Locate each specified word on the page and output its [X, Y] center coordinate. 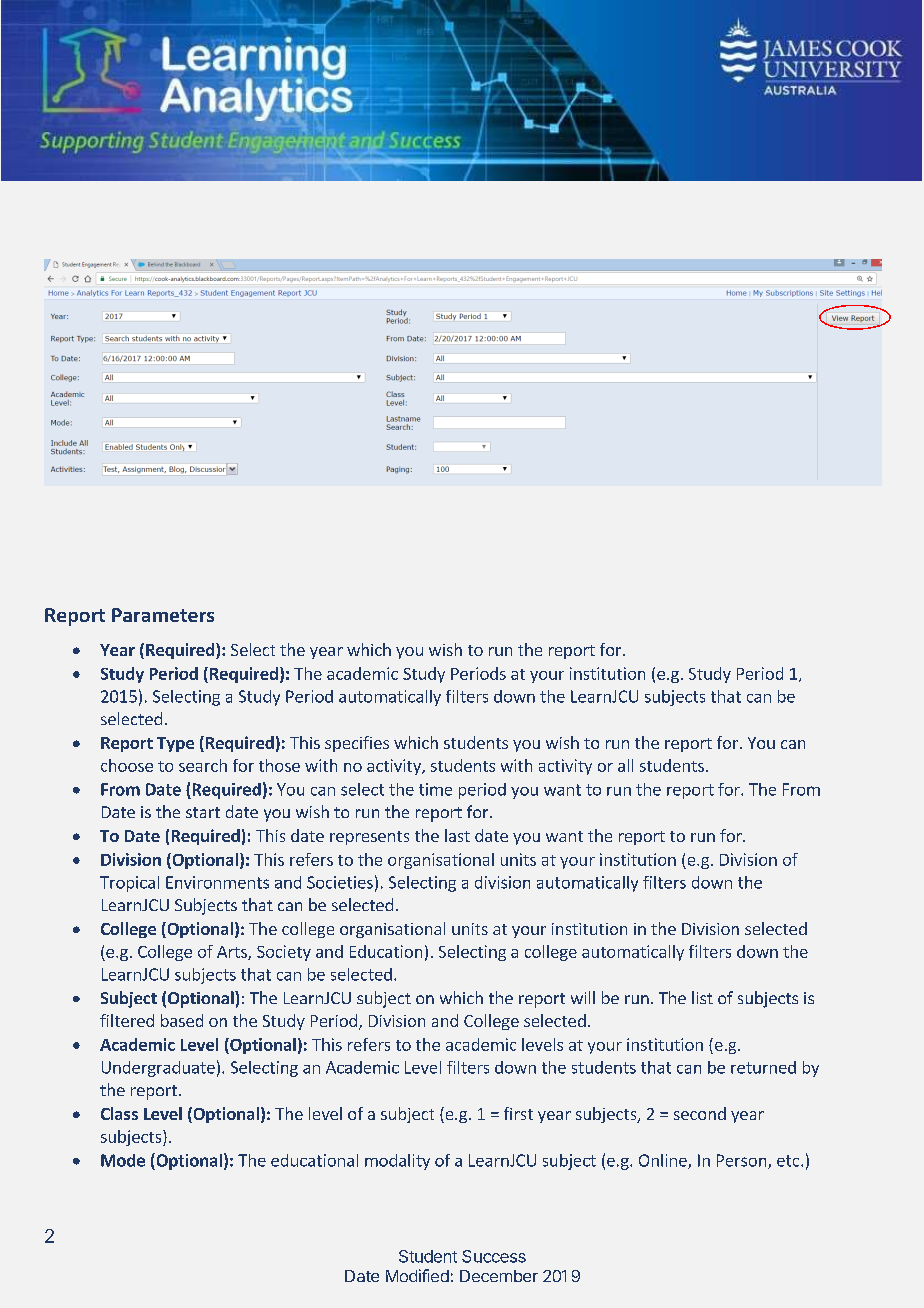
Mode [123, 1160]
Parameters [163, 615]
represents [369, 838]
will [583, 997]
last [457, 835]
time [435, 789]
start [203, 812]
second [700, 1113]
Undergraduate [158, 1069]
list [702, 997]
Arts [233, 953]
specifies [357, 744]
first [518, 1113]
